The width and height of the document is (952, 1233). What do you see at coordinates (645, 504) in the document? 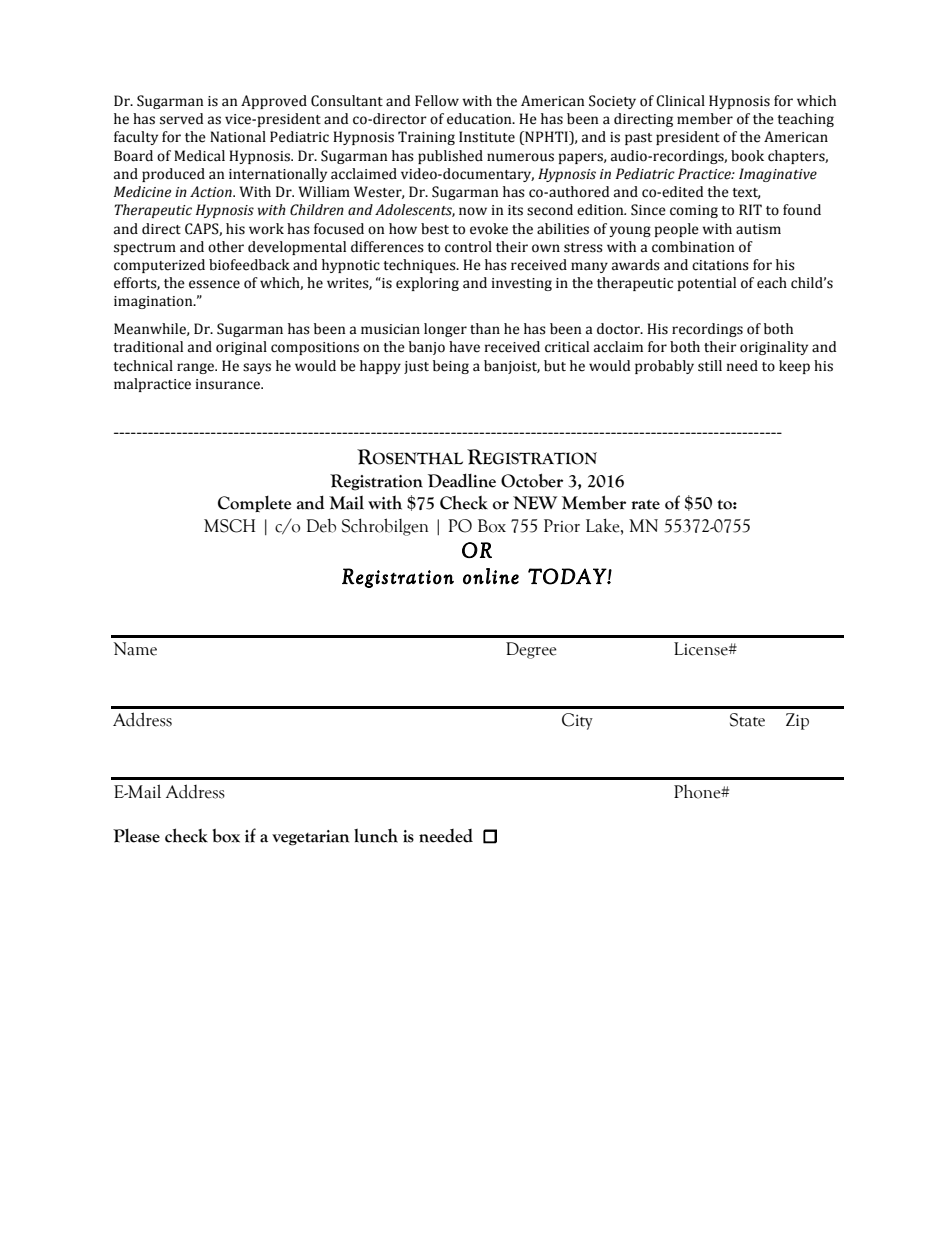
I see `rate` at bounding box center [645, 504].
